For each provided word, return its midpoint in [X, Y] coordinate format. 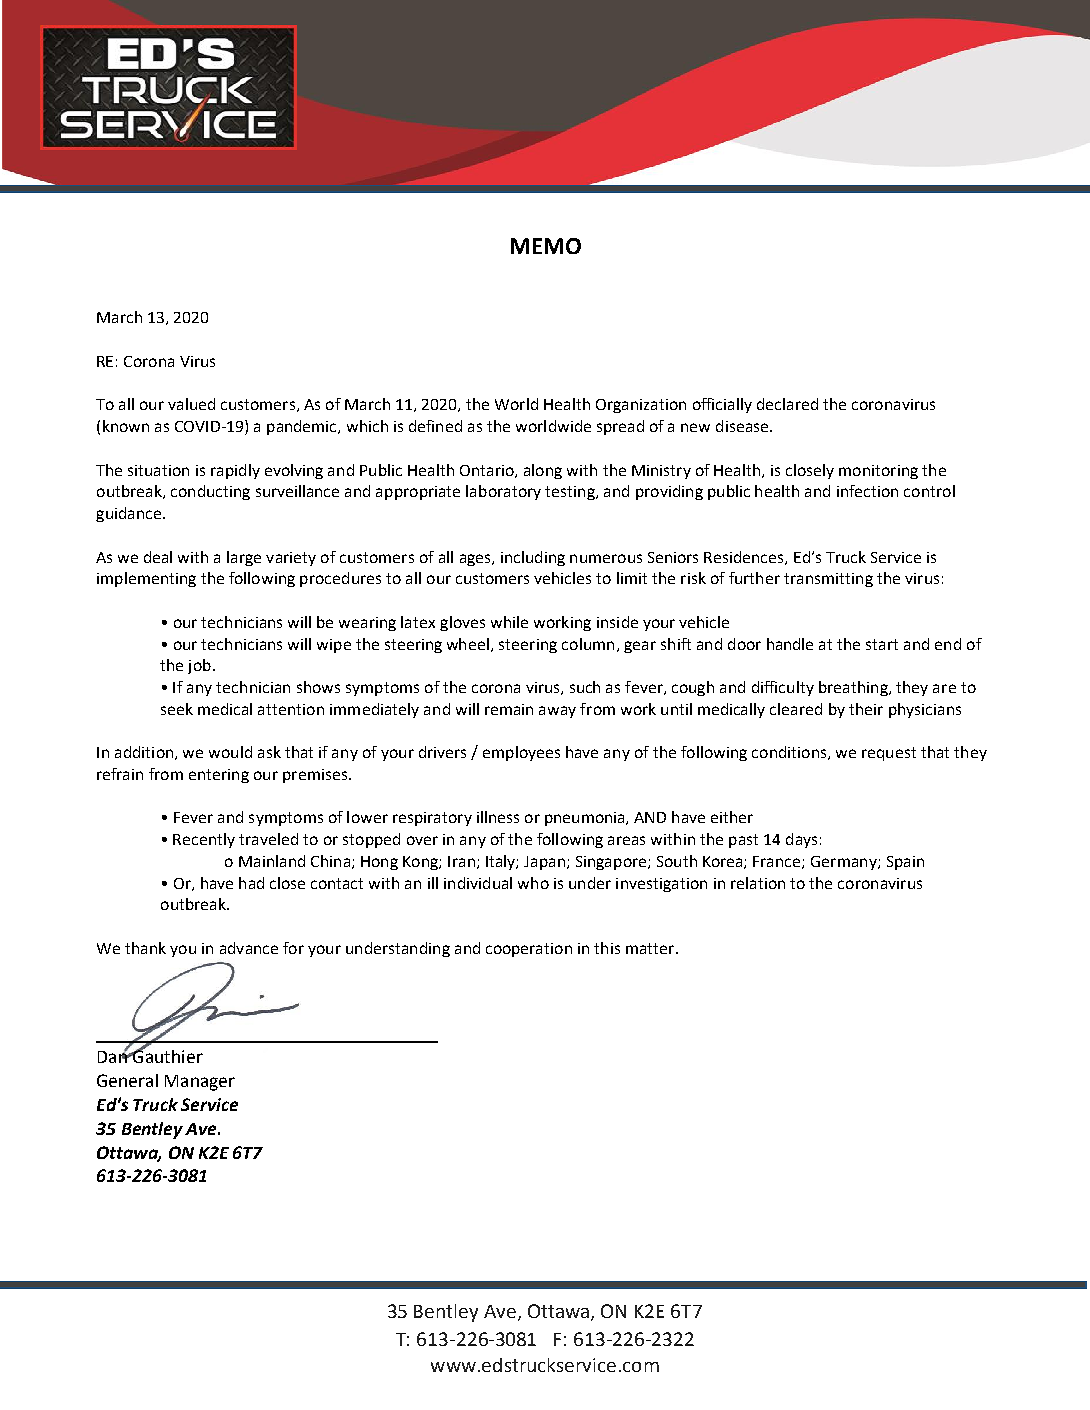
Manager [200, 1083]
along [543, 471]
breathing [854, 688]
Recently [204, 840]
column [588, 644]
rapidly [235, 471]
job [199, 666]
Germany [845, 863]
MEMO [546, 246]
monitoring [878, 472]
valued [191, 404]
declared [787, 404]
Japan [544, 863]
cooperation [529, 950]
